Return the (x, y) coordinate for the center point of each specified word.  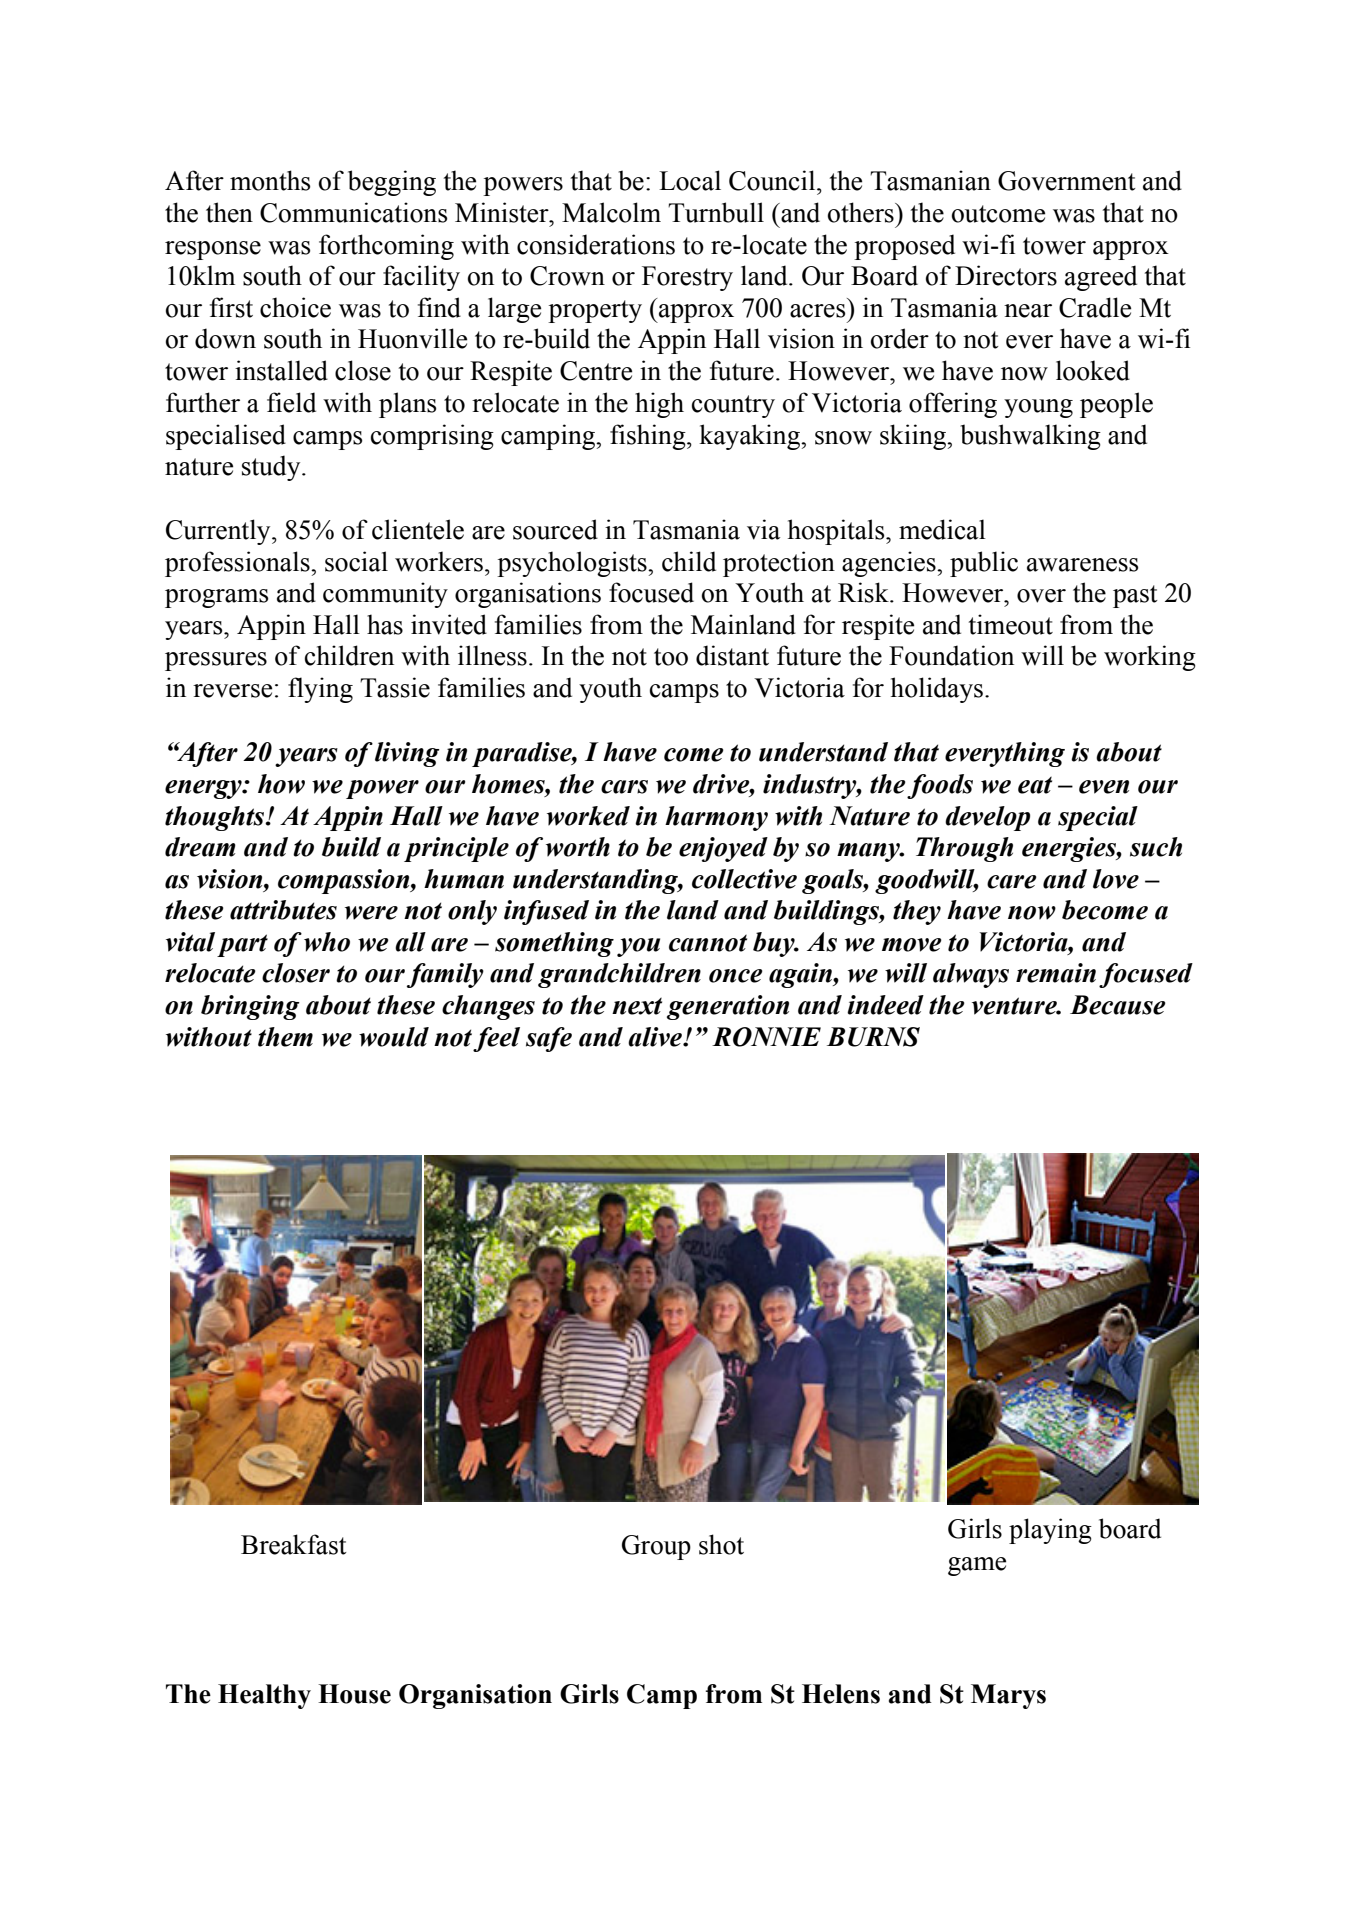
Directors (1006, 275)
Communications (353, 212)
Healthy (264, 1696)
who (327, 942)
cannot (708, 943)
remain (1056, 973)
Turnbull (716, 212)
